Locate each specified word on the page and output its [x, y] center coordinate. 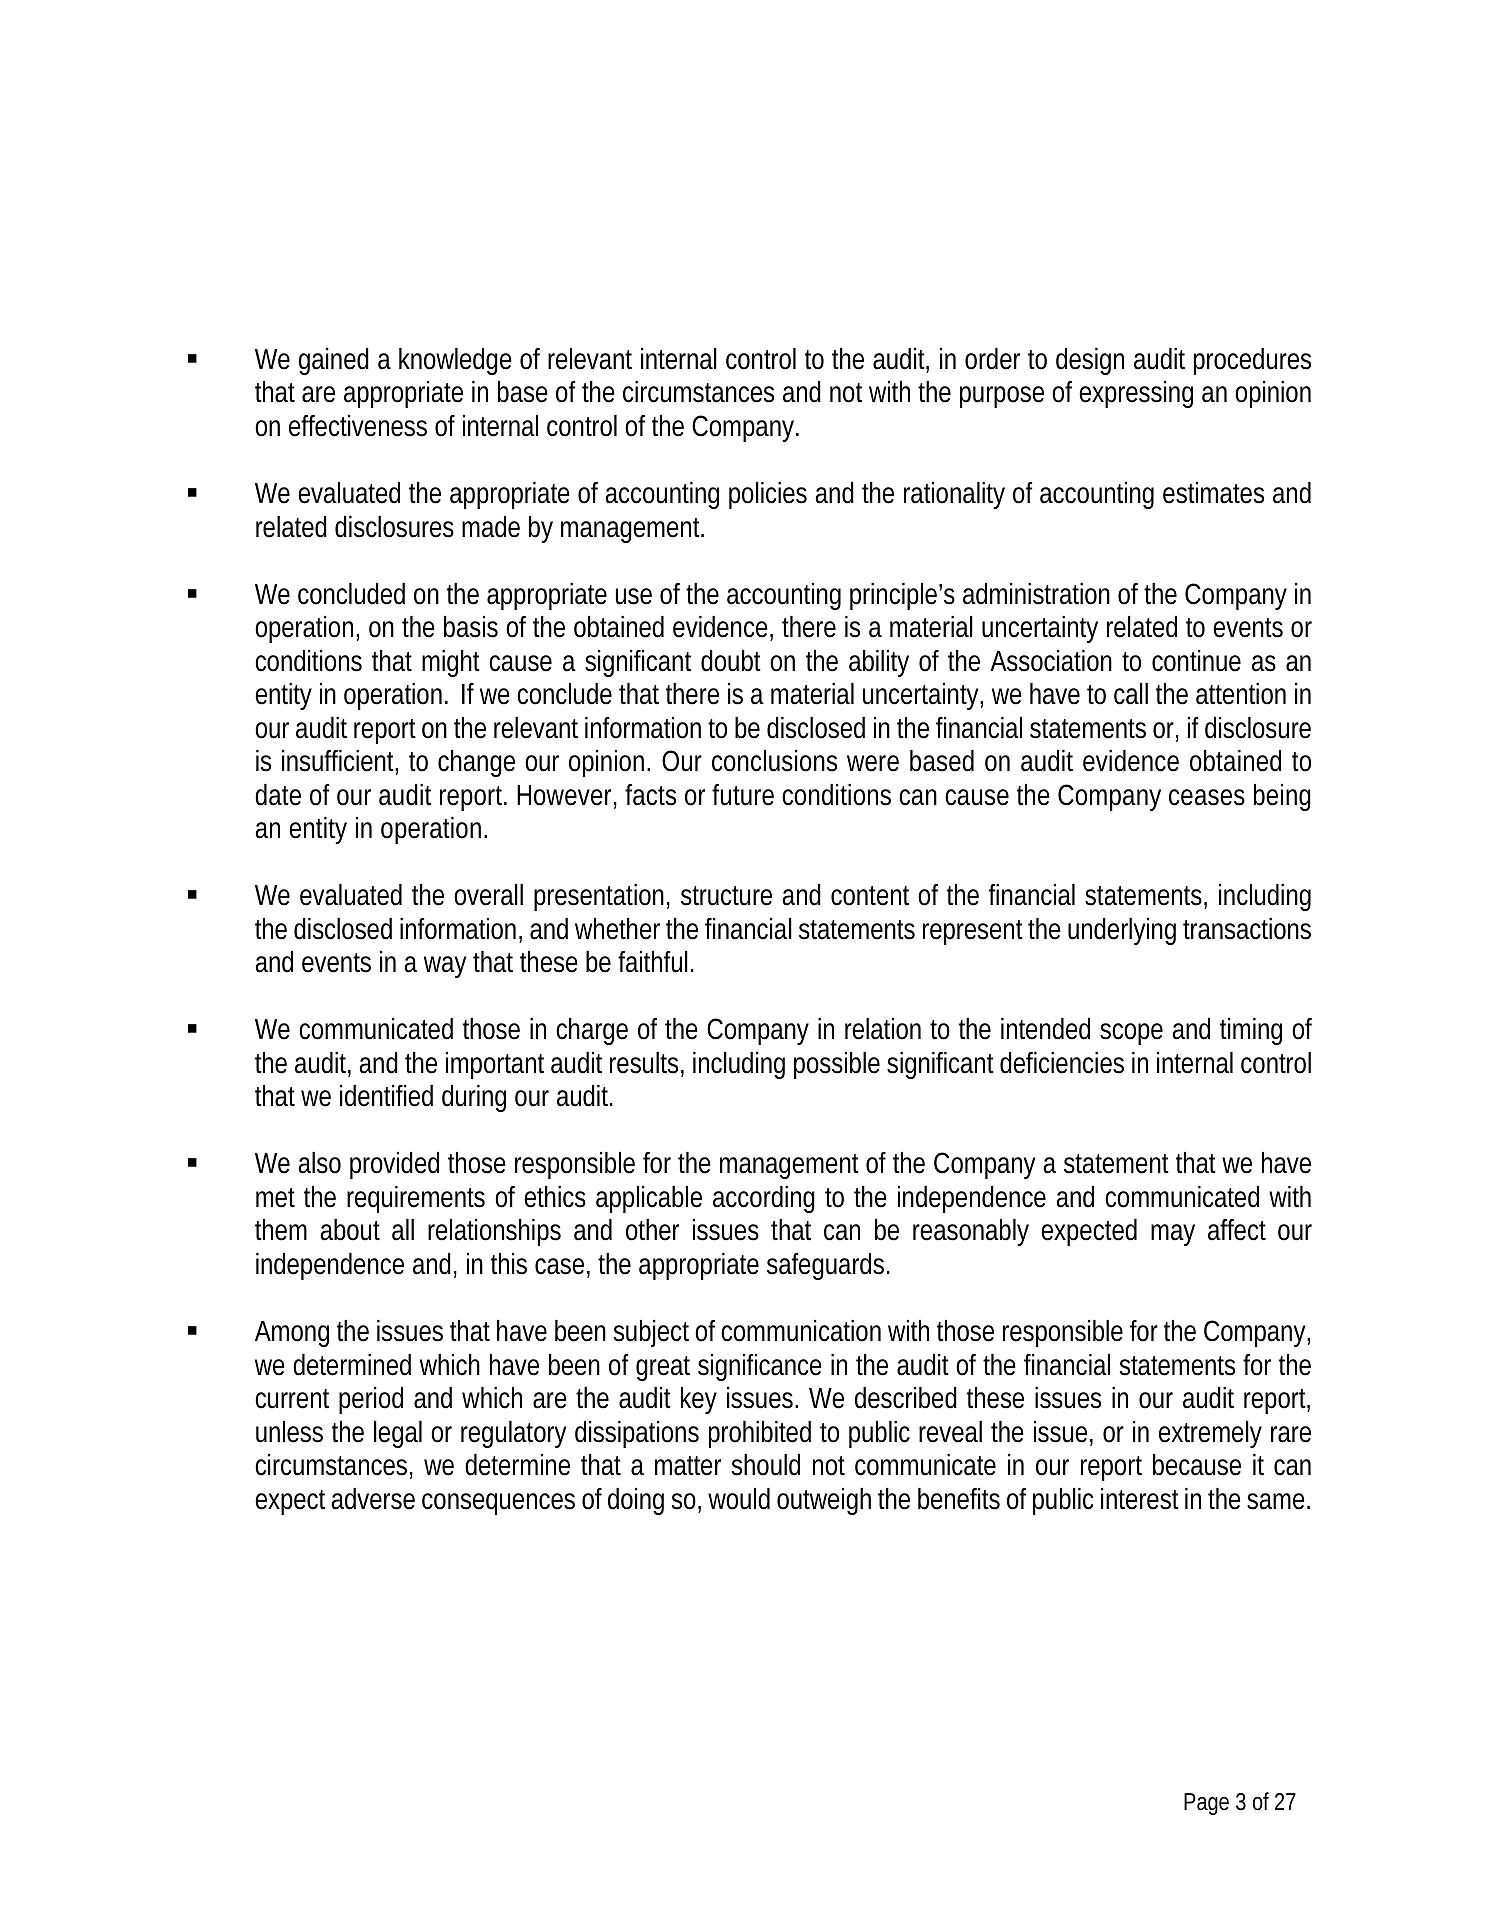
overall [488, 895]
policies [768, 495]
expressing [1136, 394]
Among [292, 1334]
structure [726, 896]
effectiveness [358, 426]
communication [801, 1331]
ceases [1207, 797]
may [1173, 1235]
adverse [373, 1499]
